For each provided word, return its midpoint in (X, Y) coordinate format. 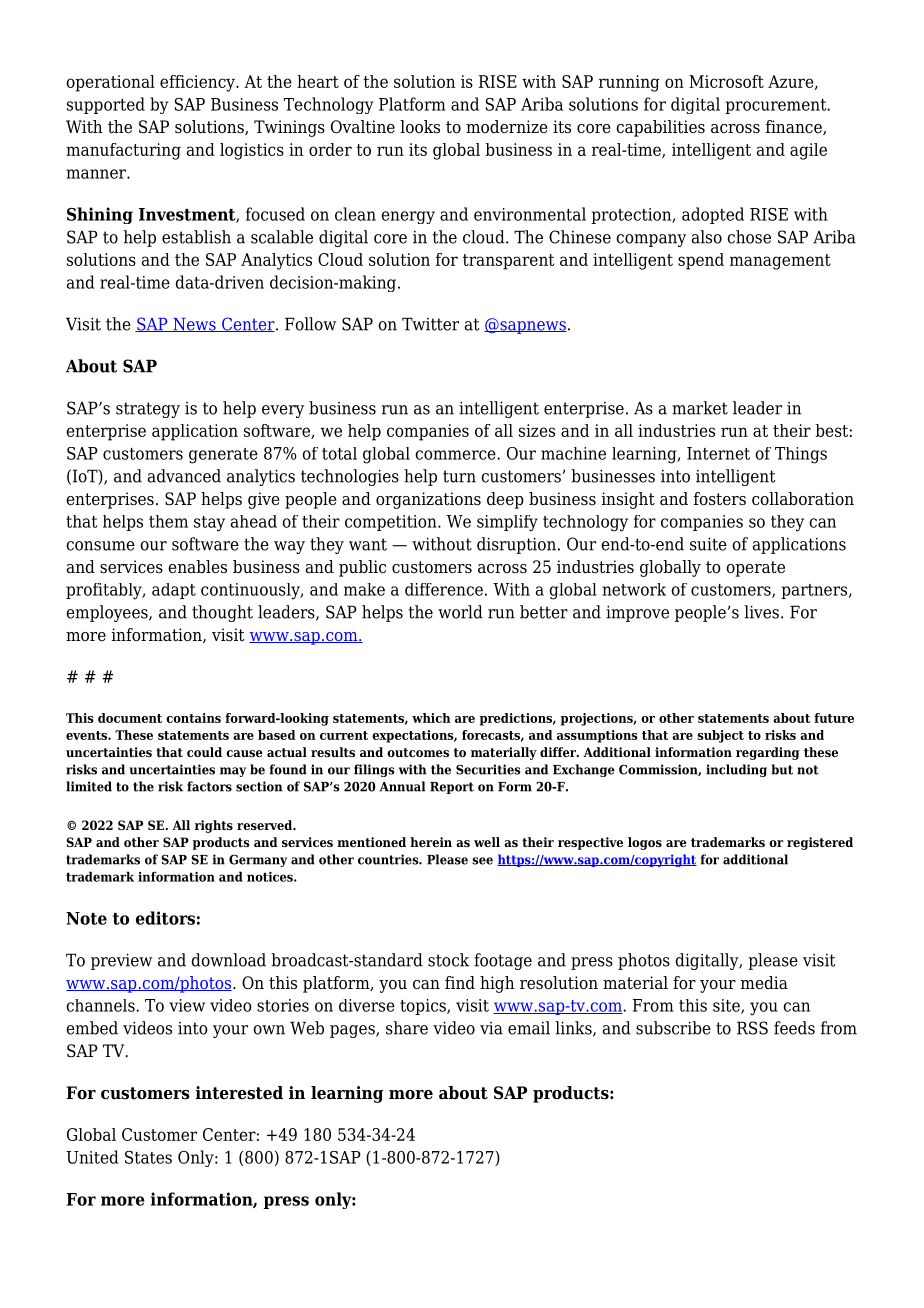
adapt (174, 591)
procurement (777, 106)
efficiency (198, 83)
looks (420, 127)
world (460, 612)
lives (761, 612)
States (148, 1157)
